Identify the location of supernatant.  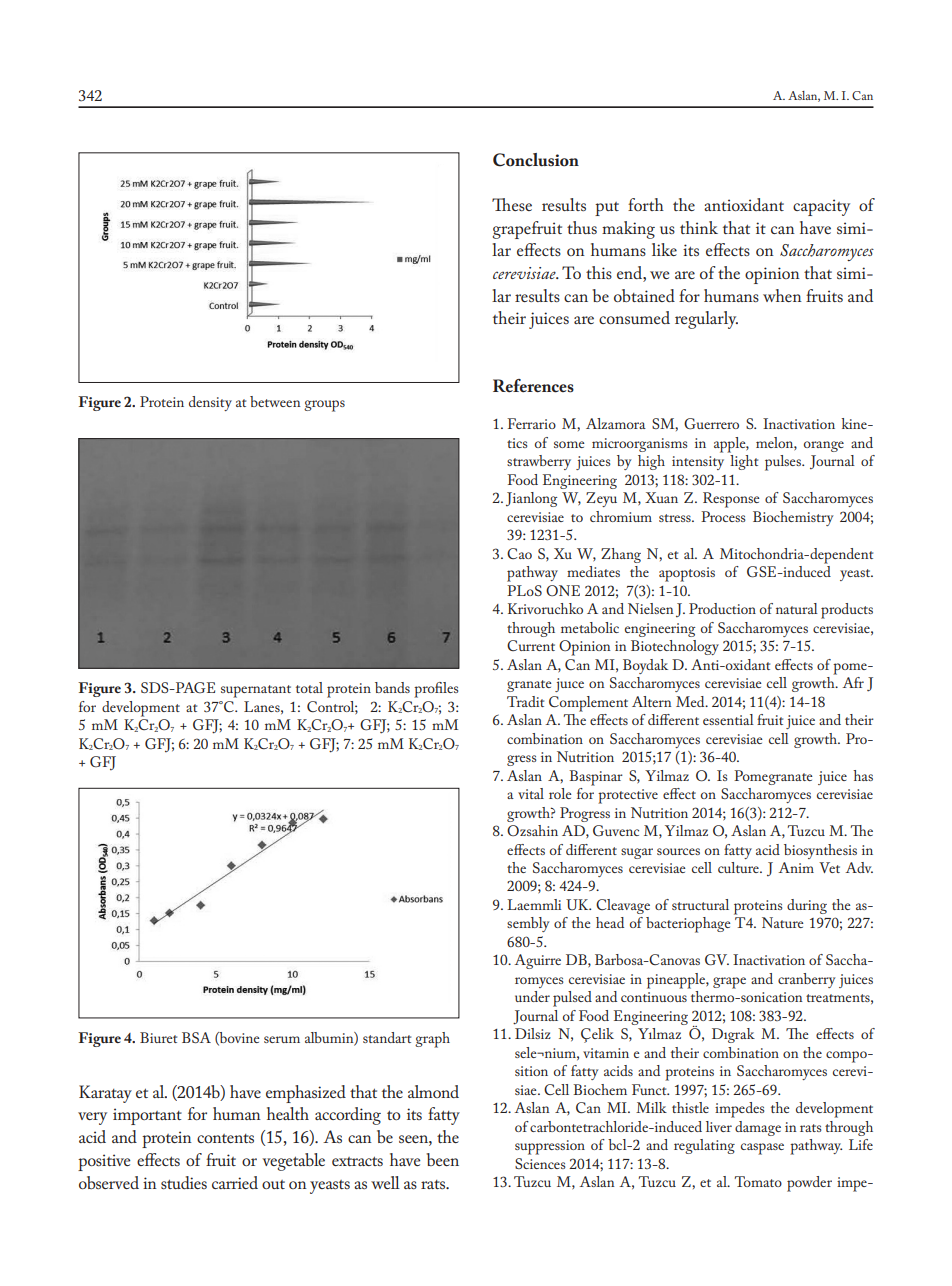
(256, 691).
